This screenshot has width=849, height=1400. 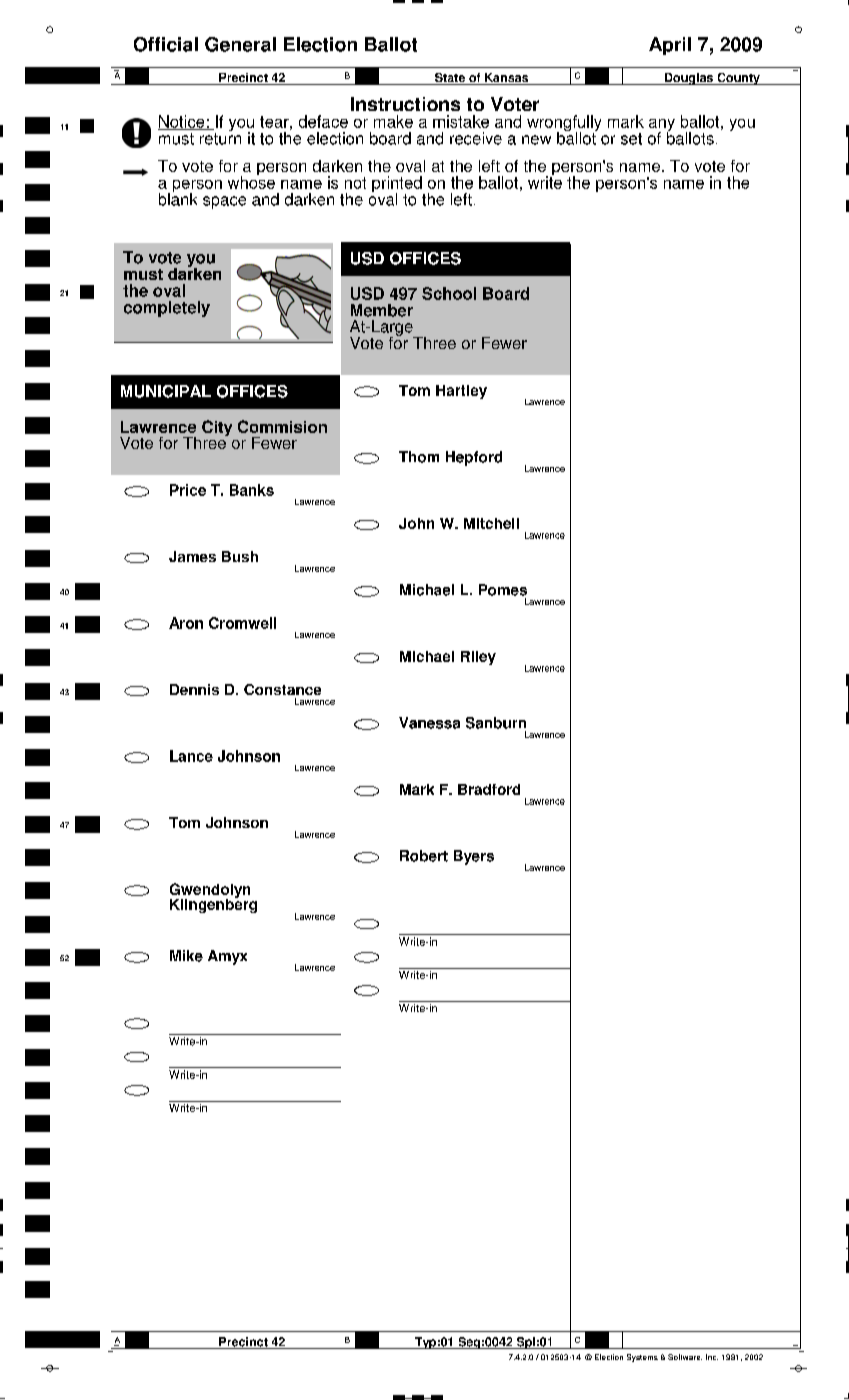 What do you see at coordinates (450, 79) in the screenshot?
I see `State` at bounding box center [450, 79].
